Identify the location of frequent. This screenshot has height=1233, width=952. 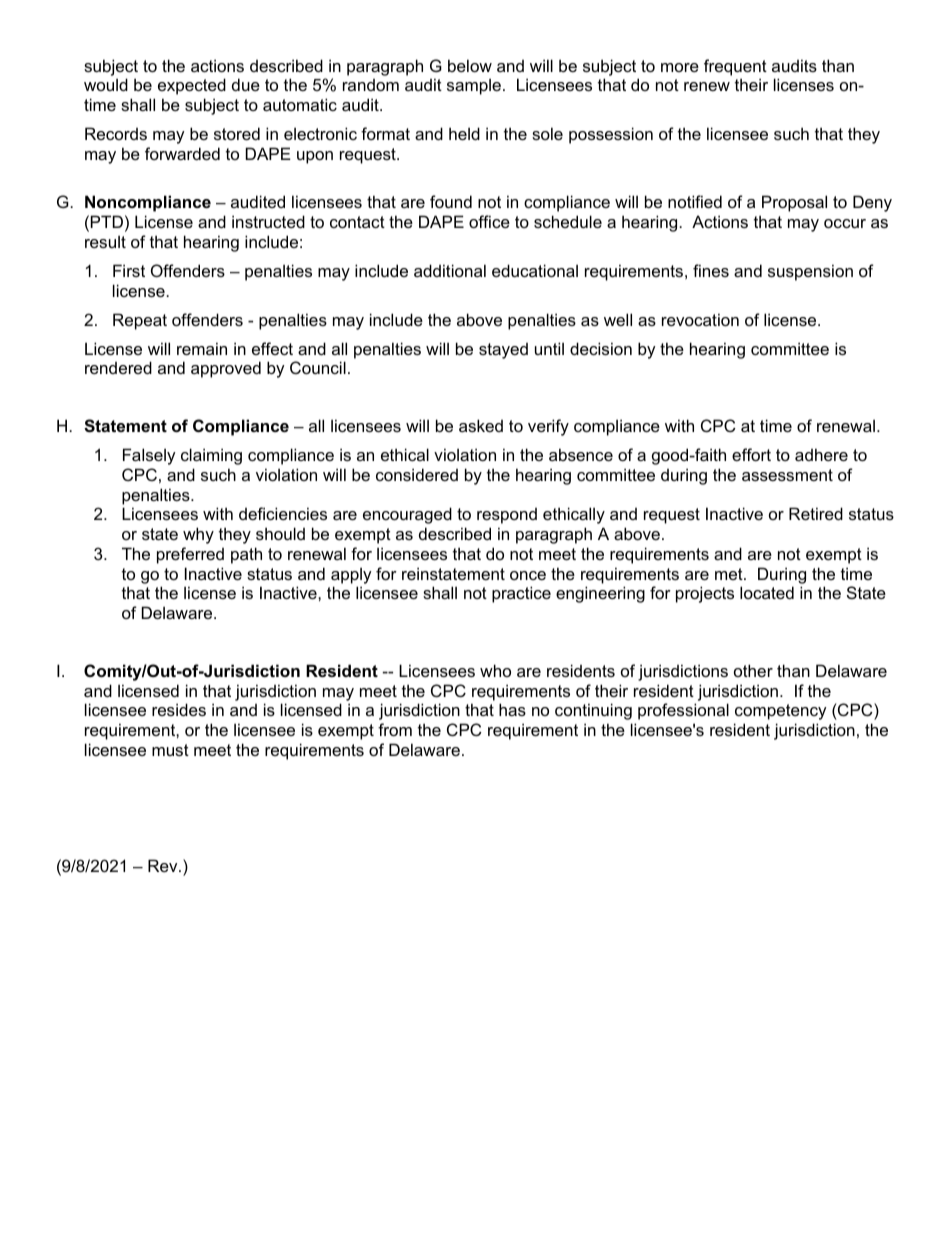
(735, 67).
